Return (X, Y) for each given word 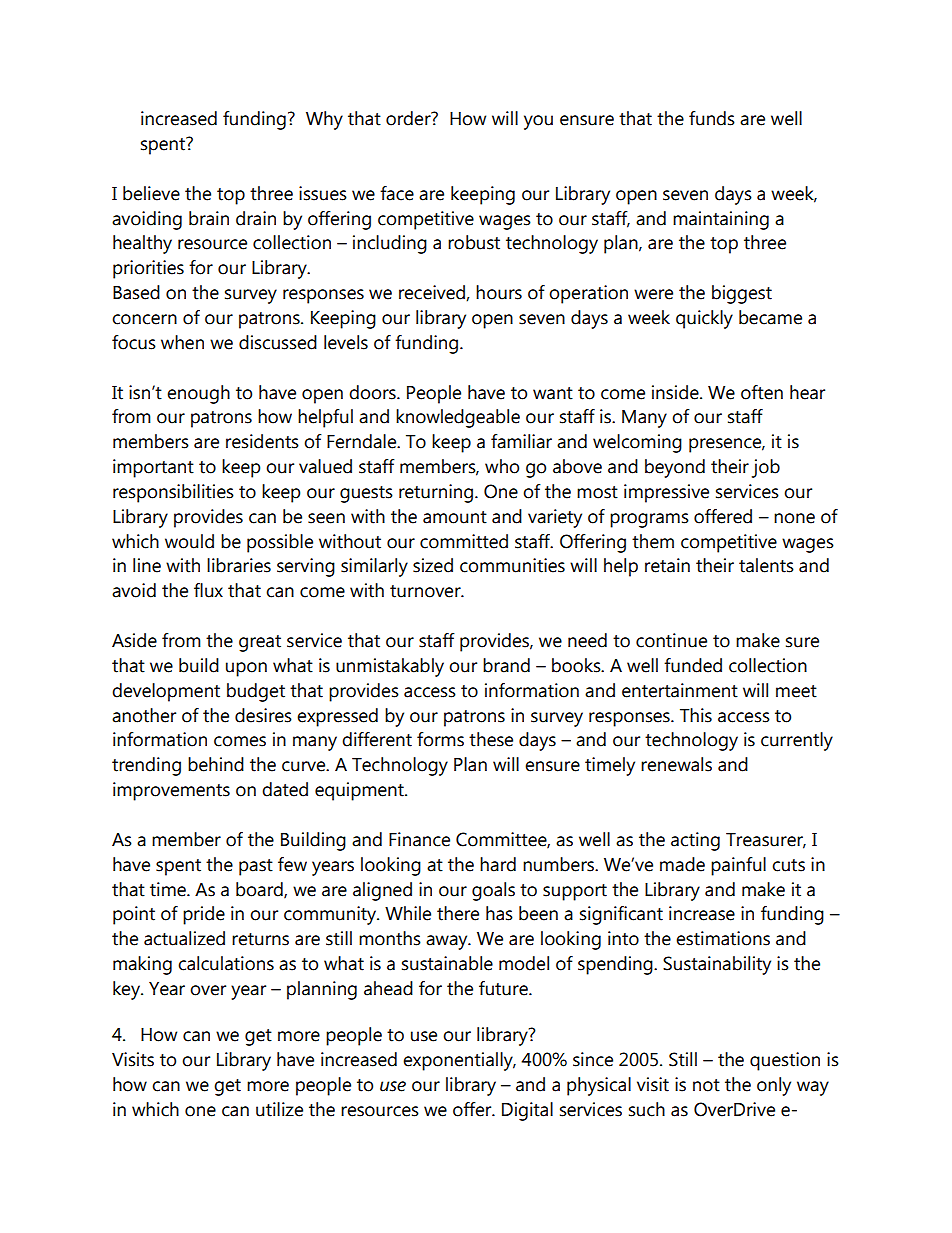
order (409, 118)
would (189, 541)
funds (712, 118)
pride (204, 915)
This (696, 715)
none (794, 518)
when (182, 342)
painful (738, 866)
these (491, 739)
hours (499, 292)
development (166, 692)
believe (151, 193)
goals (493, 891)
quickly (704, 319)
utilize (279, 1109)
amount (455, 517)
